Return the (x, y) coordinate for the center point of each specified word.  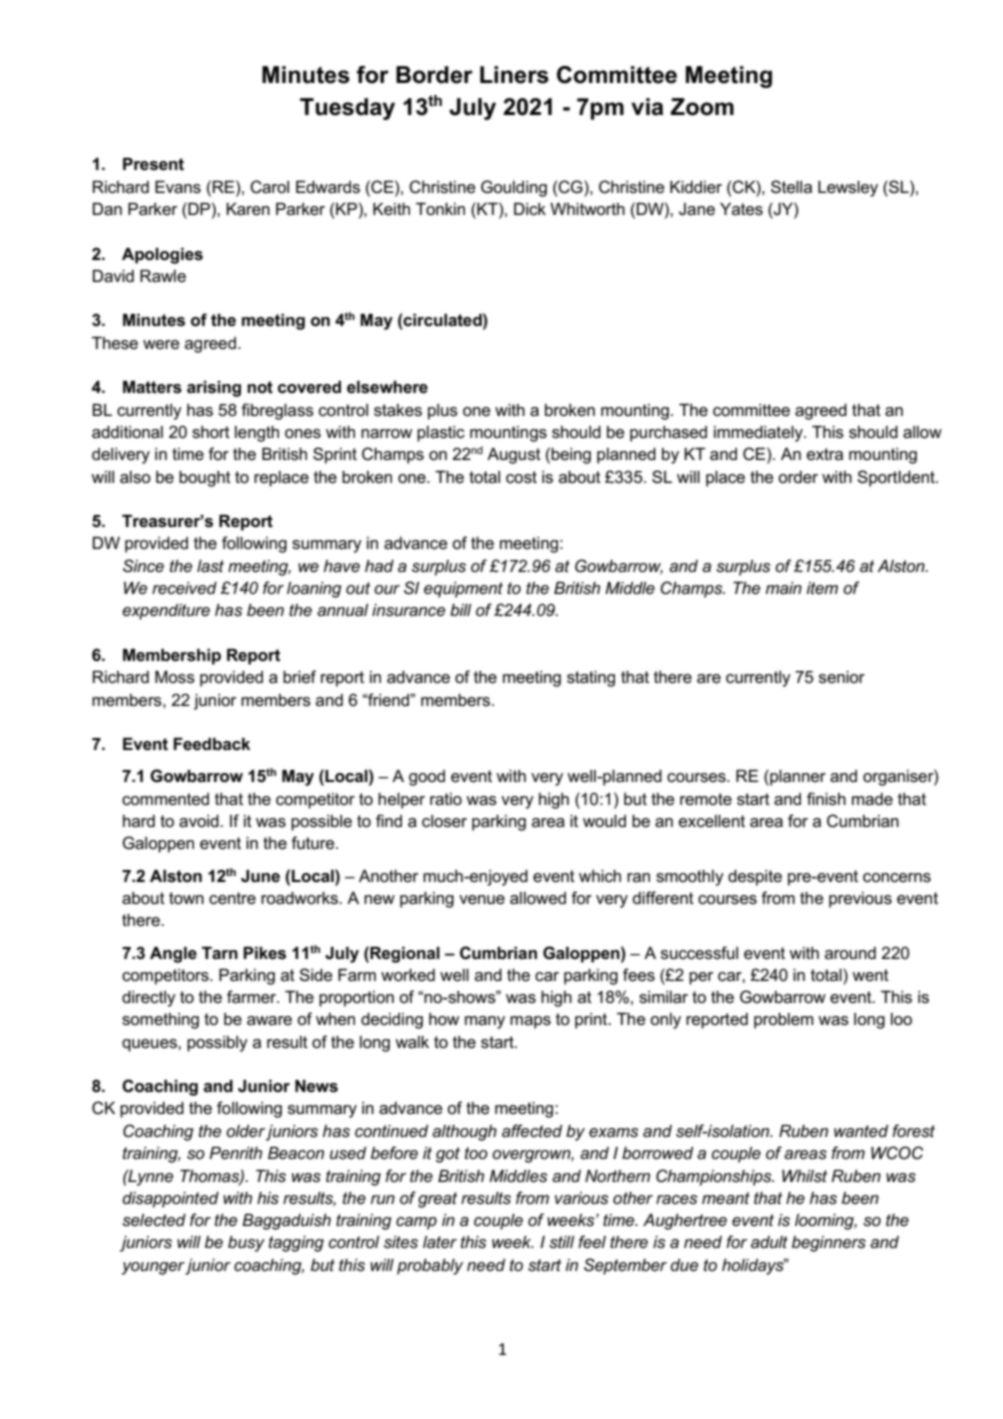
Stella (791, 187)
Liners (514, 75)
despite (755, 878)
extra (825, 454)
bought (205, 479)
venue (482, 900)
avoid (200, 821)
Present (153, 164)
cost (521, 477)
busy (246, 1244)
